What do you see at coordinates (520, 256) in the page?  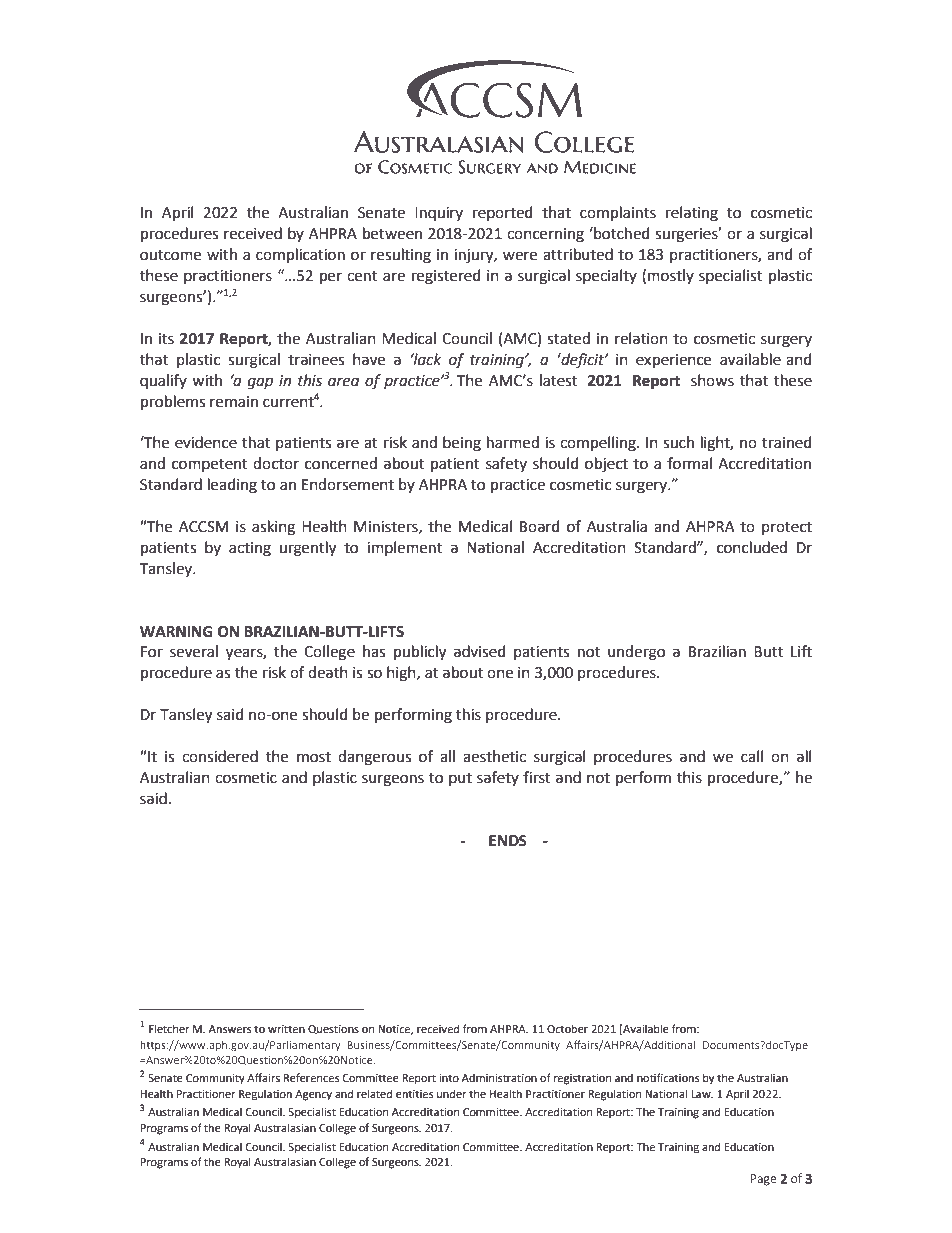 I see `were` at bounding box center [520, 256].
